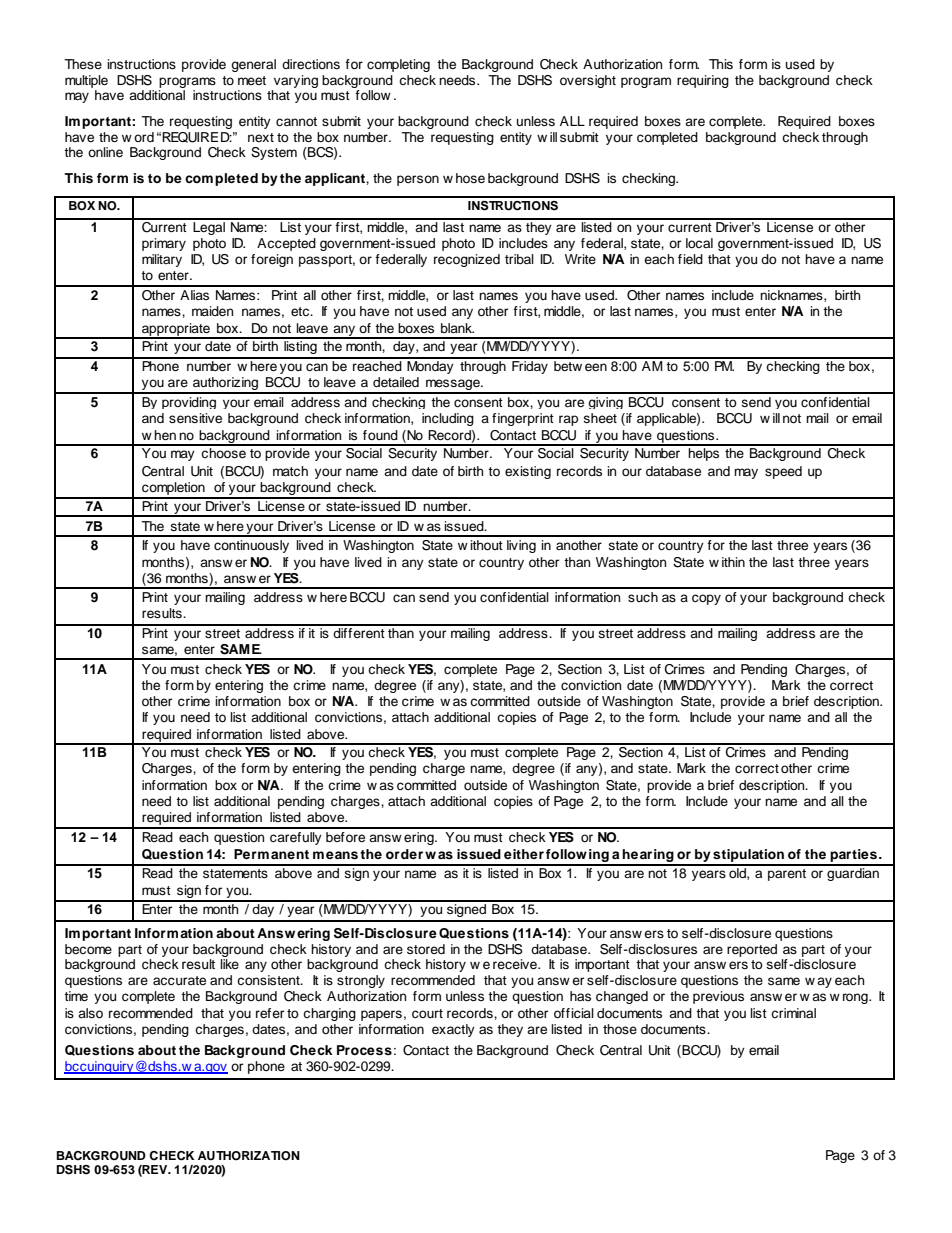 Image resolution: width=952 pixels, height=1233 pixels. Describe the element at coordinates (706, 599) in the image. I see `copy` at that location.
